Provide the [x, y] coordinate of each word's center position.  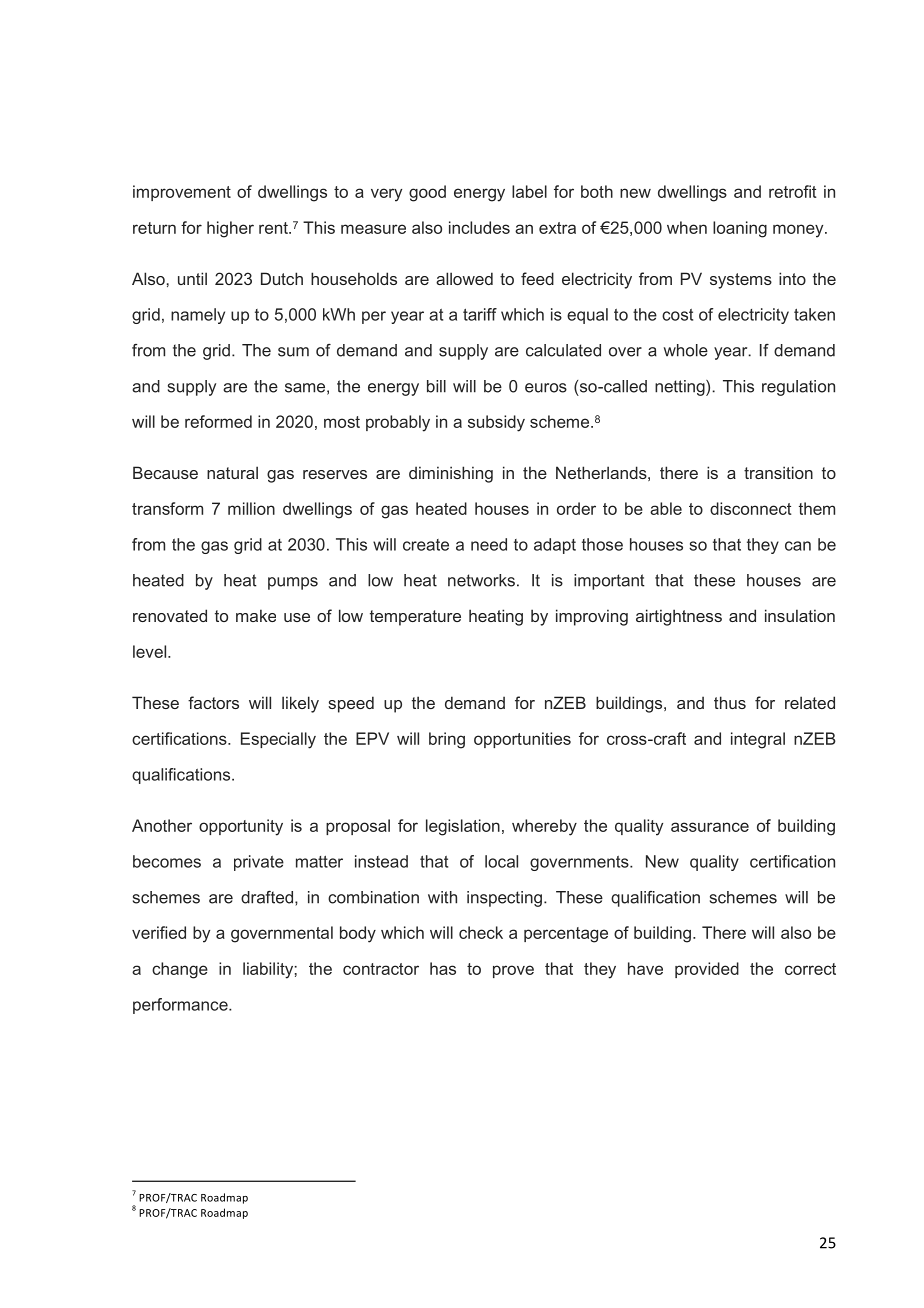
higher [230, 229]
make [256, 615]
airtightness [679, 617]
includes [479, 227]
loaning [740, 229]
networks [481, 580]
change [180, 970]
